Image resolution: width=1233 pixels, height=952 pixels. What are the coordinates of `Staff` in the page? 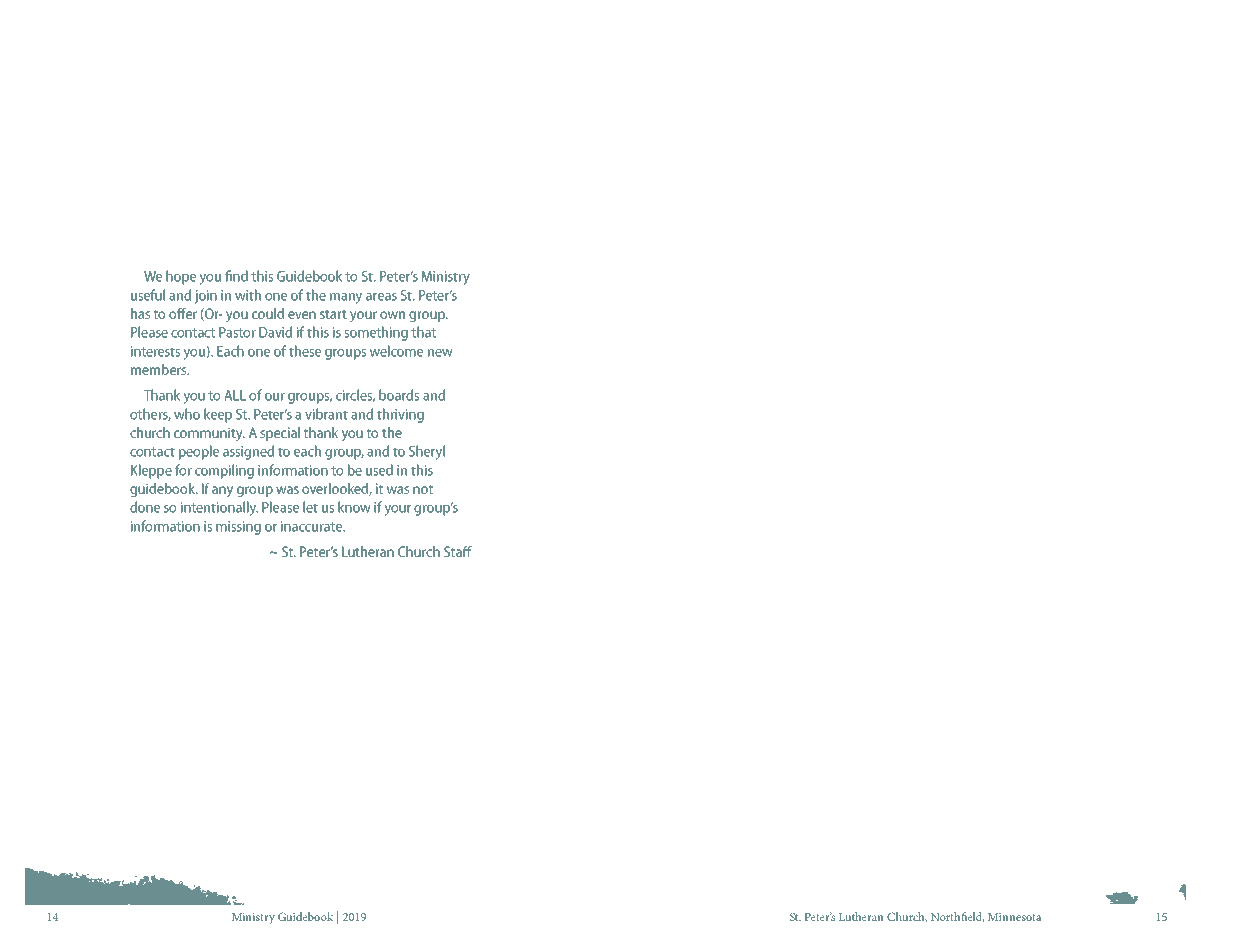 It's located at (458, 551).
